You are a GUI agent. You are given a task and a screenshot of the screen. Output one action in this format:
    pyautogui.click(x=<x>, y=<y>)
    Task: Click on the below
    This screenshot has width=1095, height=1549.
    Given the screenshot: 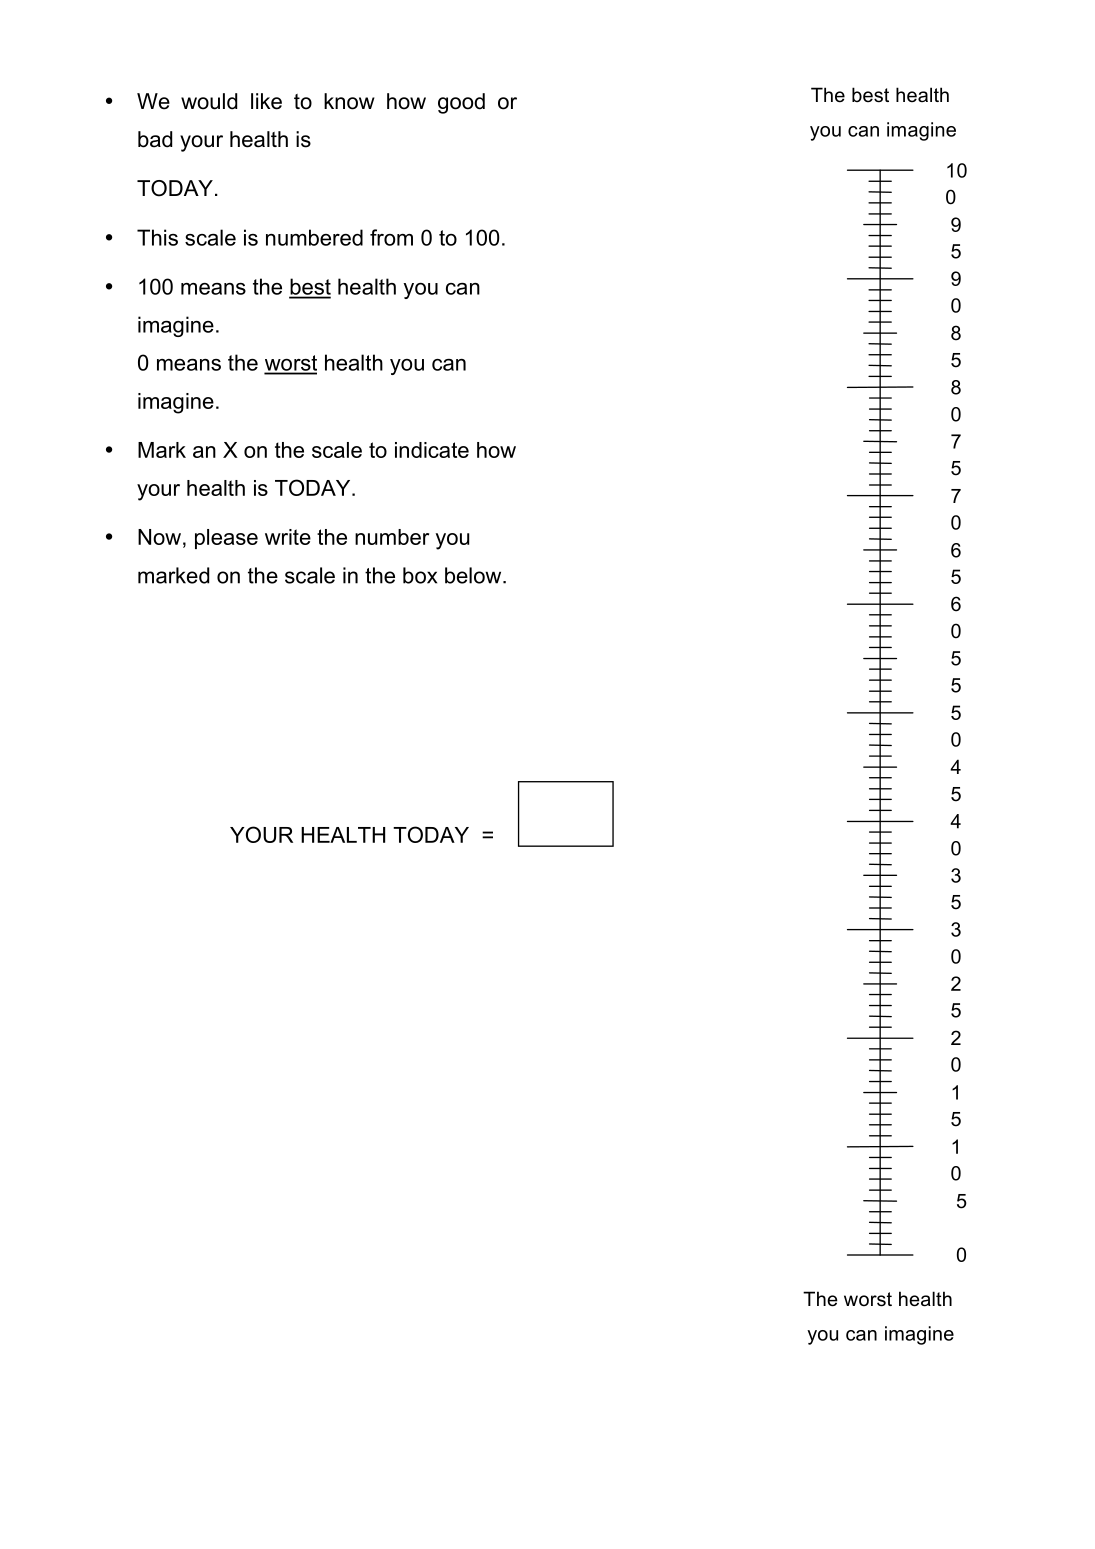 What is the action you would take?
    pyautogui.click(x=474, y=575)
